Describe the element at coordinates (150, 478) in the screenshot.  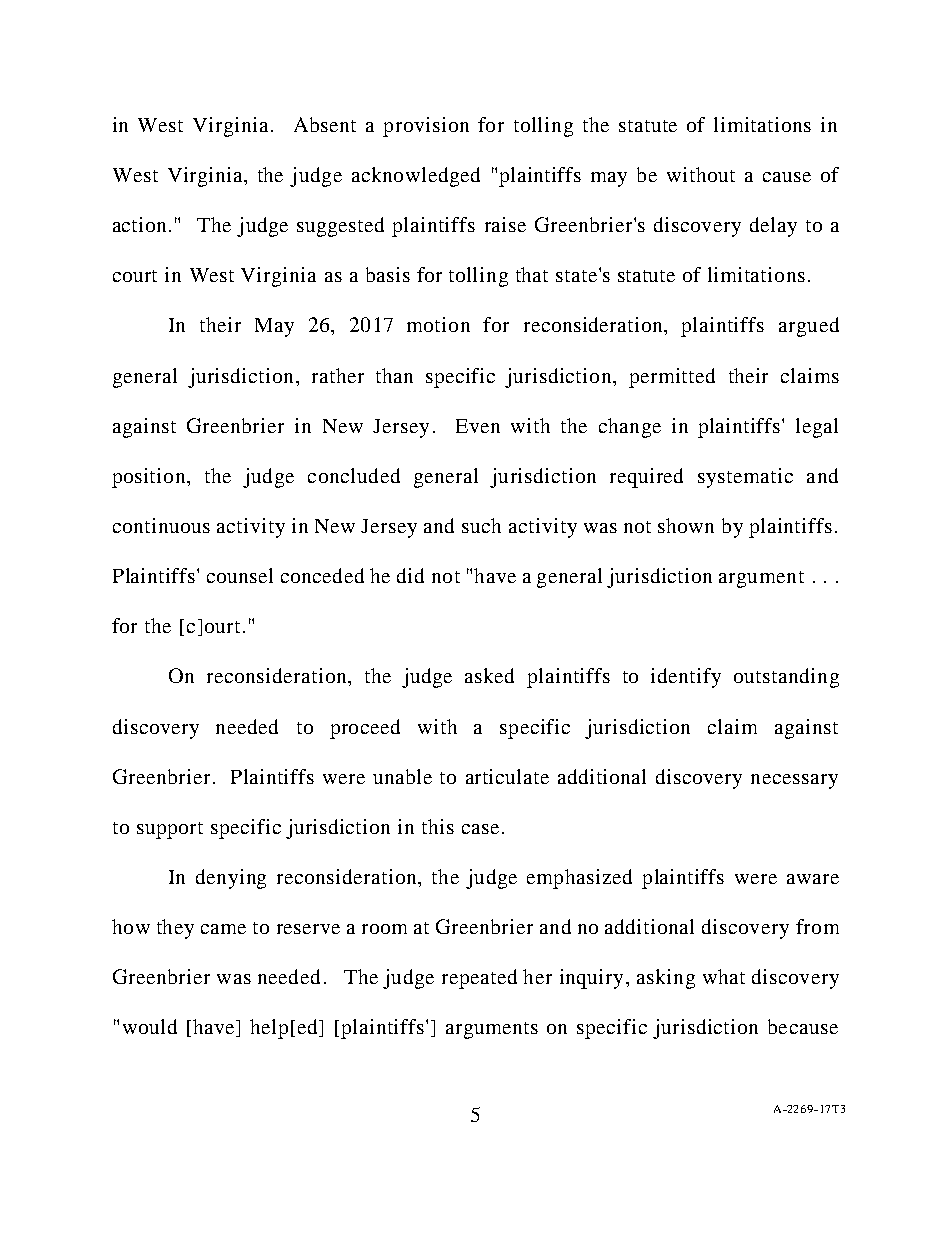
I see `position` at that location.
